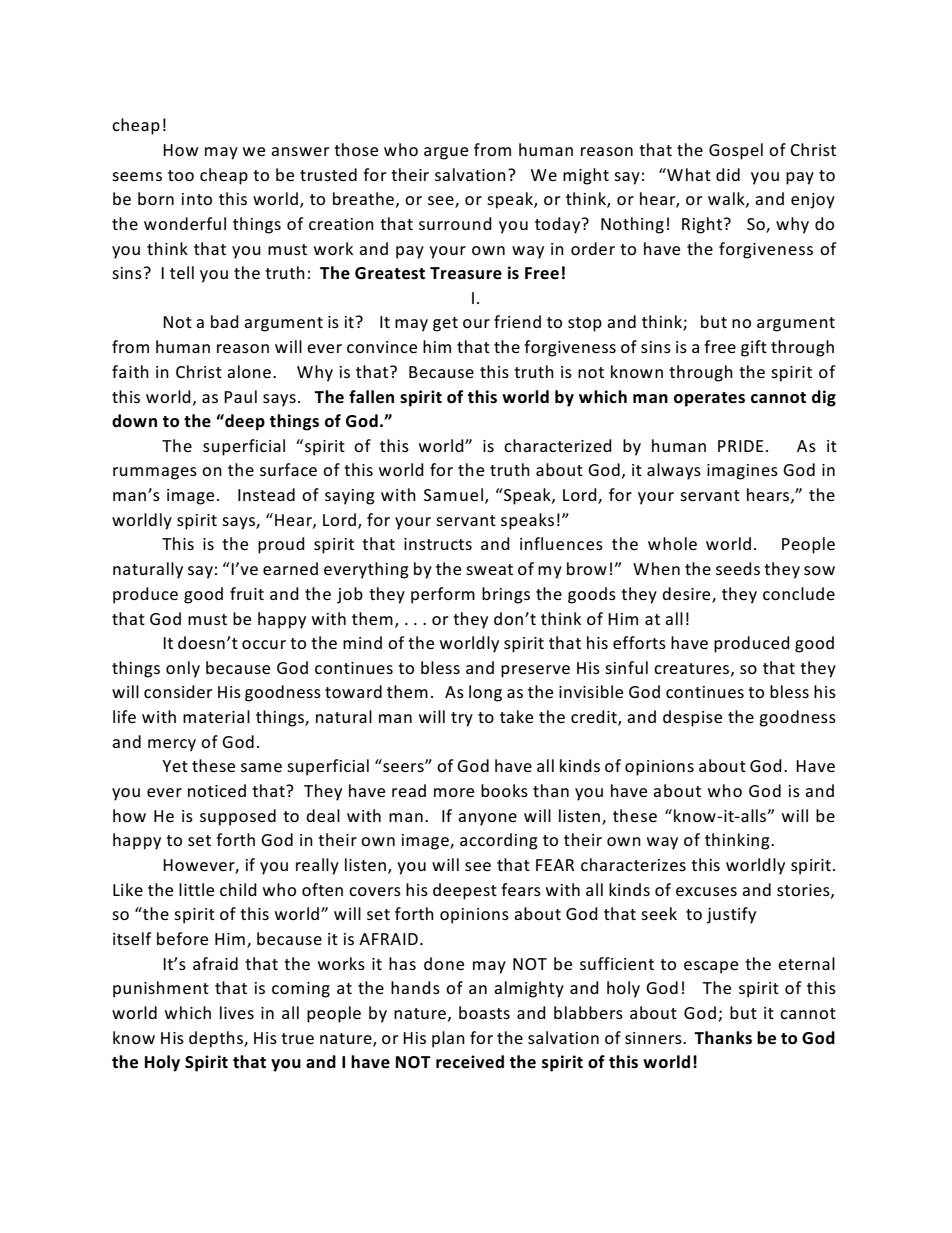 Image resolution: width=952 pixels, height=1233 pixels. What do you see at coordinates (654, 1038) in the screenshot?
I see `sinners` at bounding box center [654, 1038].
